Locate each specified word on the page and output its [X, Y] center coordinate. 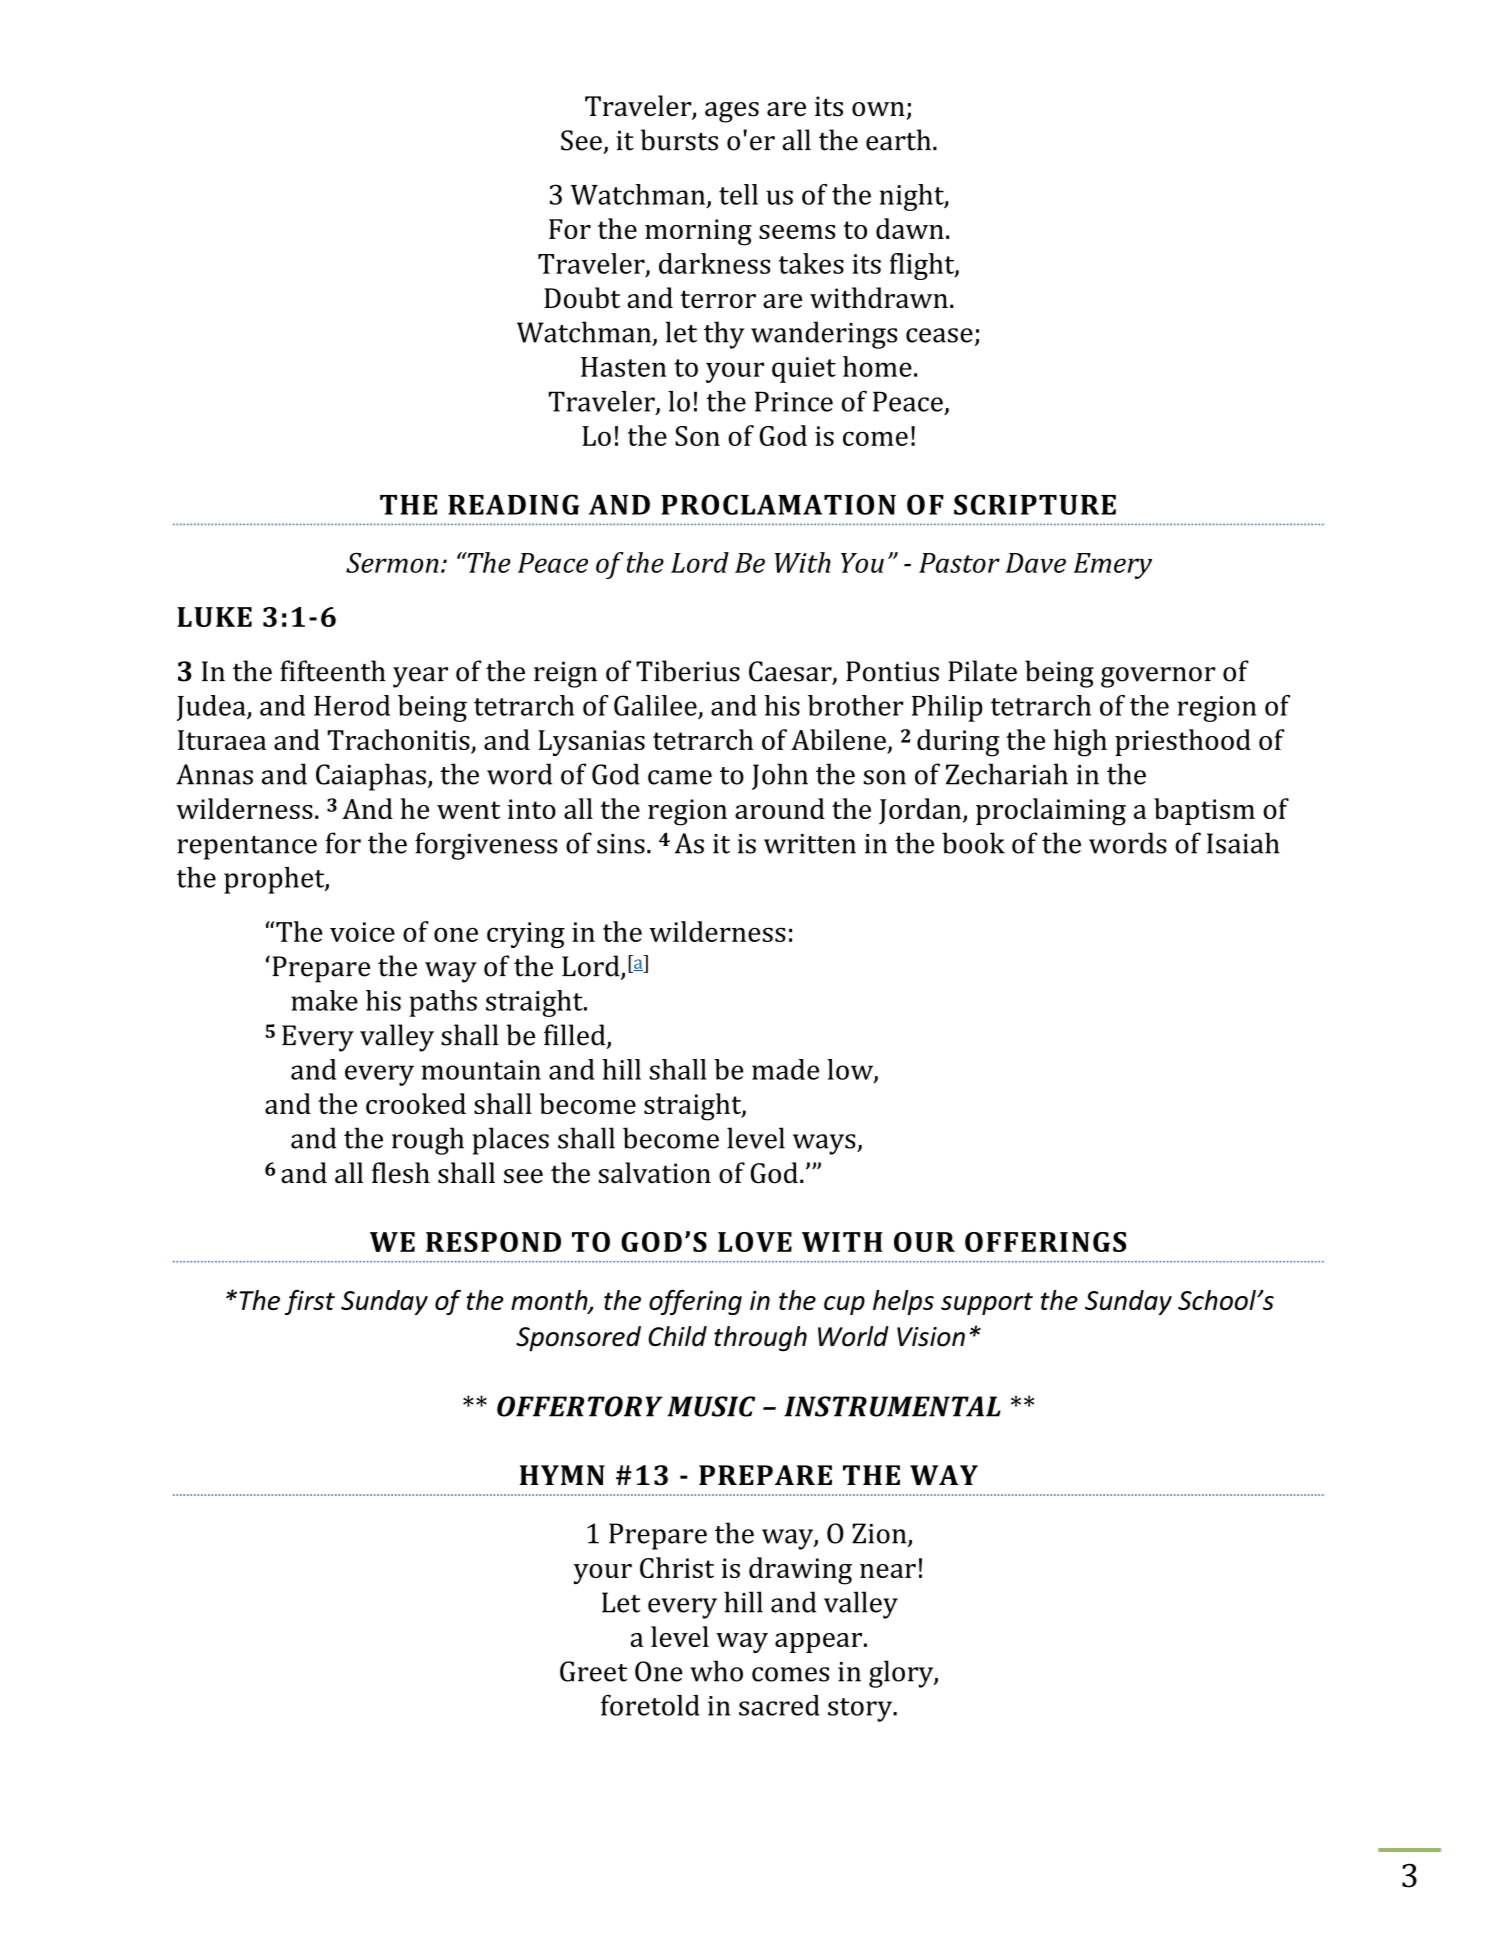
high [1080, 743]
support [987, 1303]
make [324, 1000]
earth [898, 140]
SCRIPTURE [1035, 504]
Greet [593, 1671]
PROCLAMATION [778, 504]
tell [738, 194]
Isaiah [1243, 843]
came [680, 777]
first [310, 1302]
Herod [352, 705]
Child [677, 1336]
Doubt [582, 298]
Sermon [392, 563]
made [785, 1069]
